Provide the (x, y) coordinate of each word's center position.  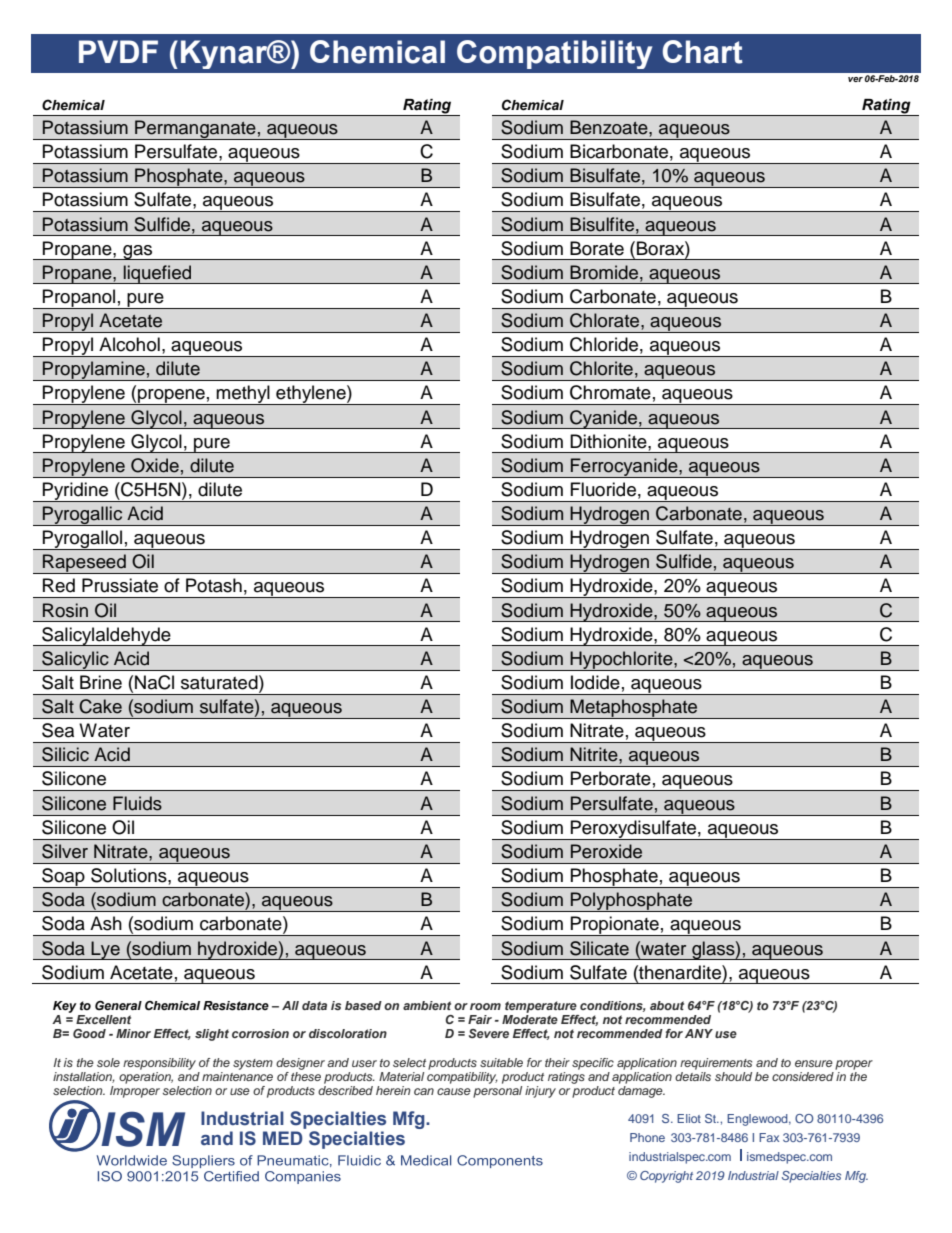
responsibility (159, 1064)
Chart (703, 52)
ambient (427, 1005)
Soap (63, 878)
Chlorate (606, 320)
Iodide (595, 682)
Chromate (610, 392)
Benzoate (610, 127)
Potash (214, 585)
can (424, 1091)
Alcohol (129, 344)
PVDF (118, 51)
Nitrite (595, 754)
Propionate (615, 926)
